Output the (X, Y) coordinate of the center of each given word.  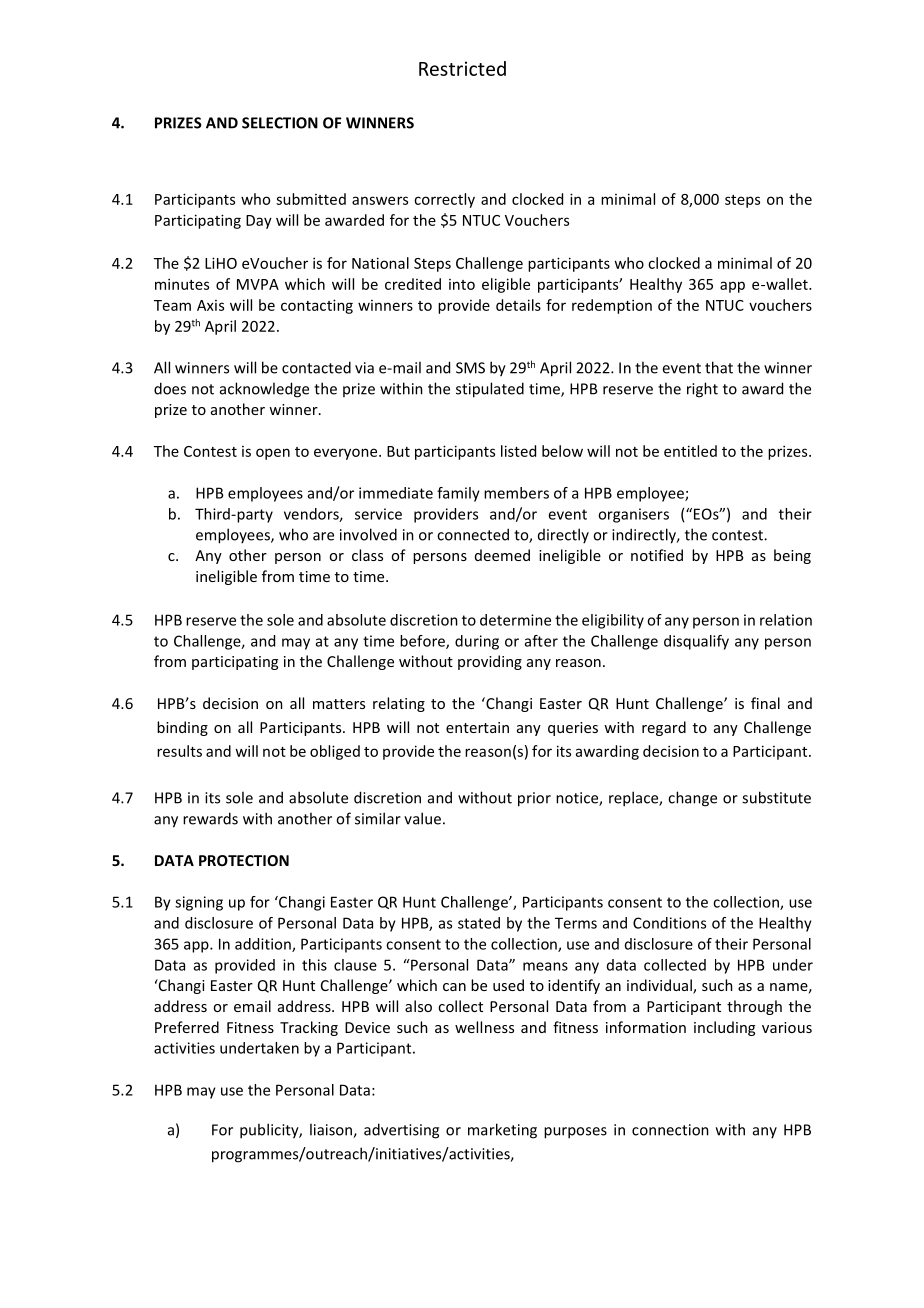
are (323, 536)
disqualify (696, 642)
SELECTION (280, 123)
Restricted (462, 68)
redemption (612, 306)
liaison (332, 1130)
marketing (502, 1131)
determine (515, 620)
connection (670, 1130)
